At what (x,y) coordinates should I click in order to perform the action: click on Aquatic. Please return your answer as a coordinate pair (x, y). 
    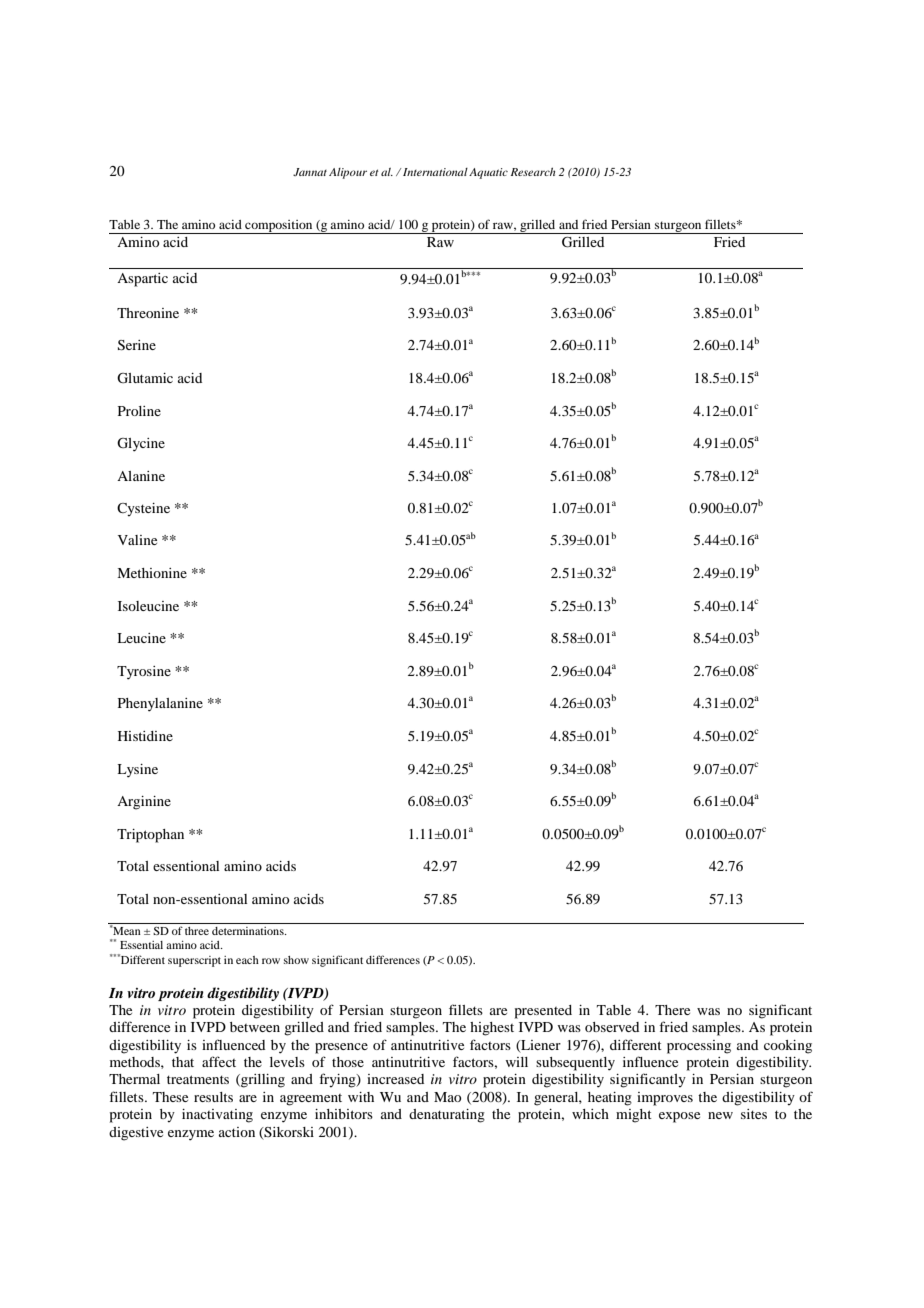
    Looking at the image, I should click on (488, 173).
